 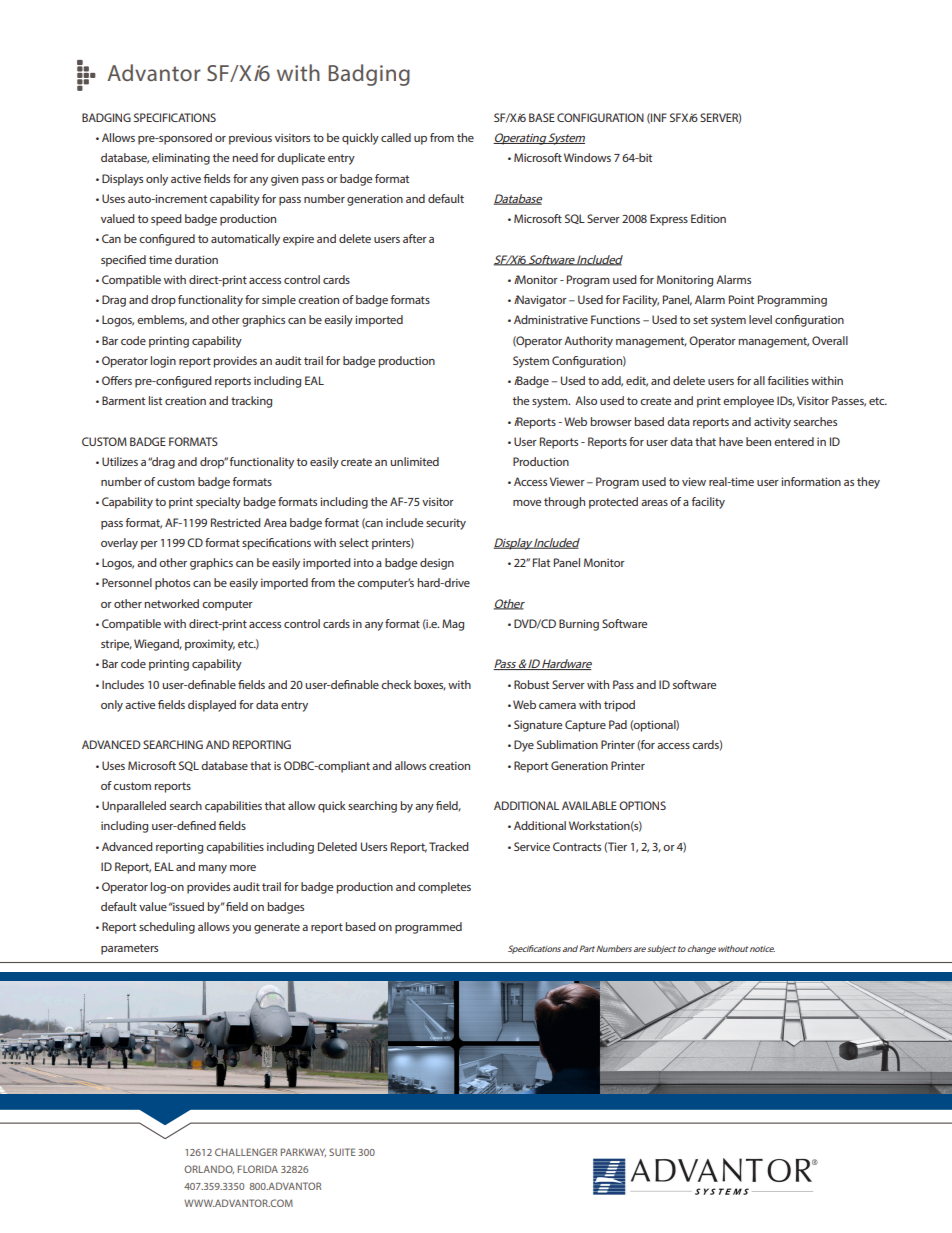 I want to click on SUITE, so click(x=342, y=1152).
